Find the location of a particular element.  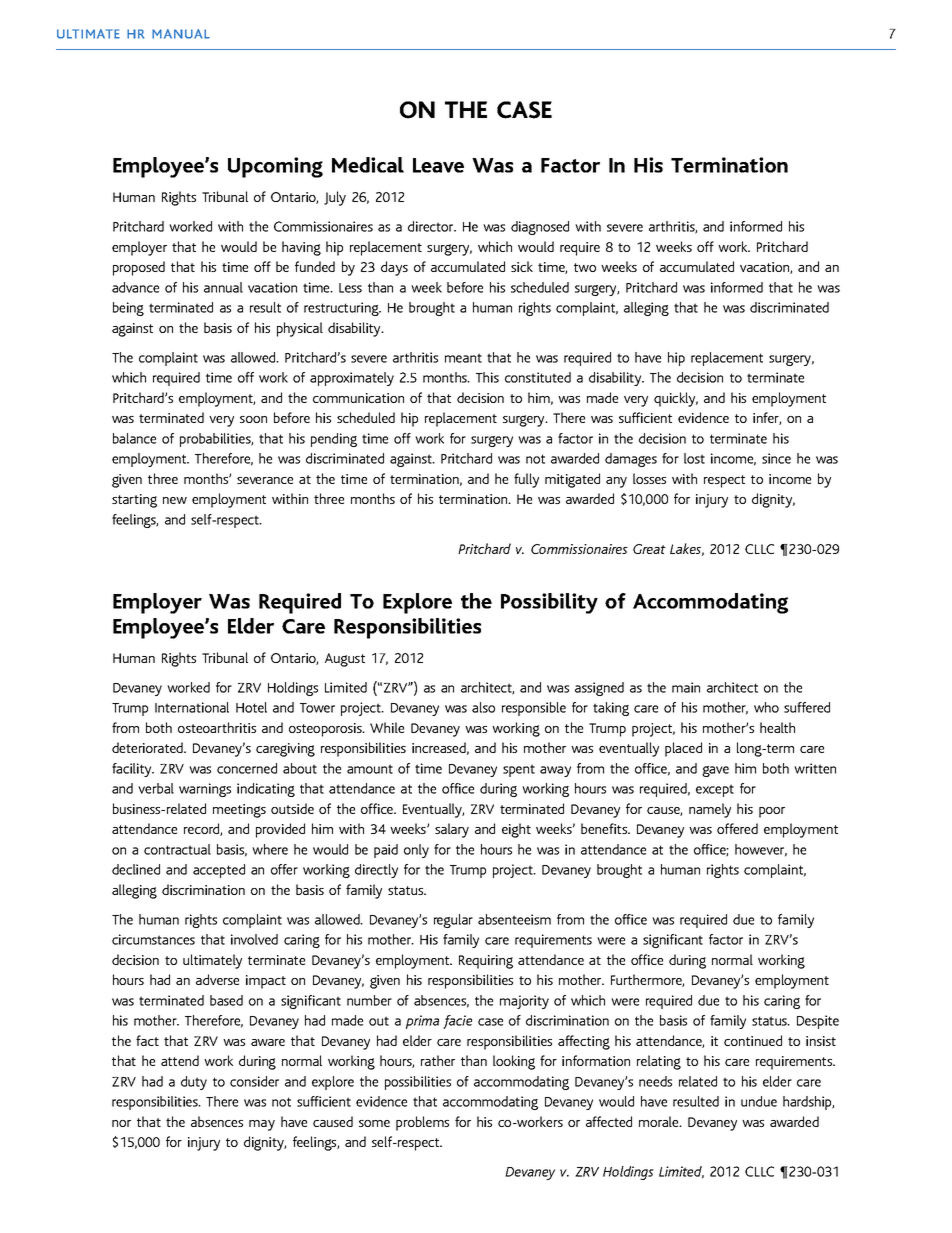

new is located at coordinates (175, 500).
